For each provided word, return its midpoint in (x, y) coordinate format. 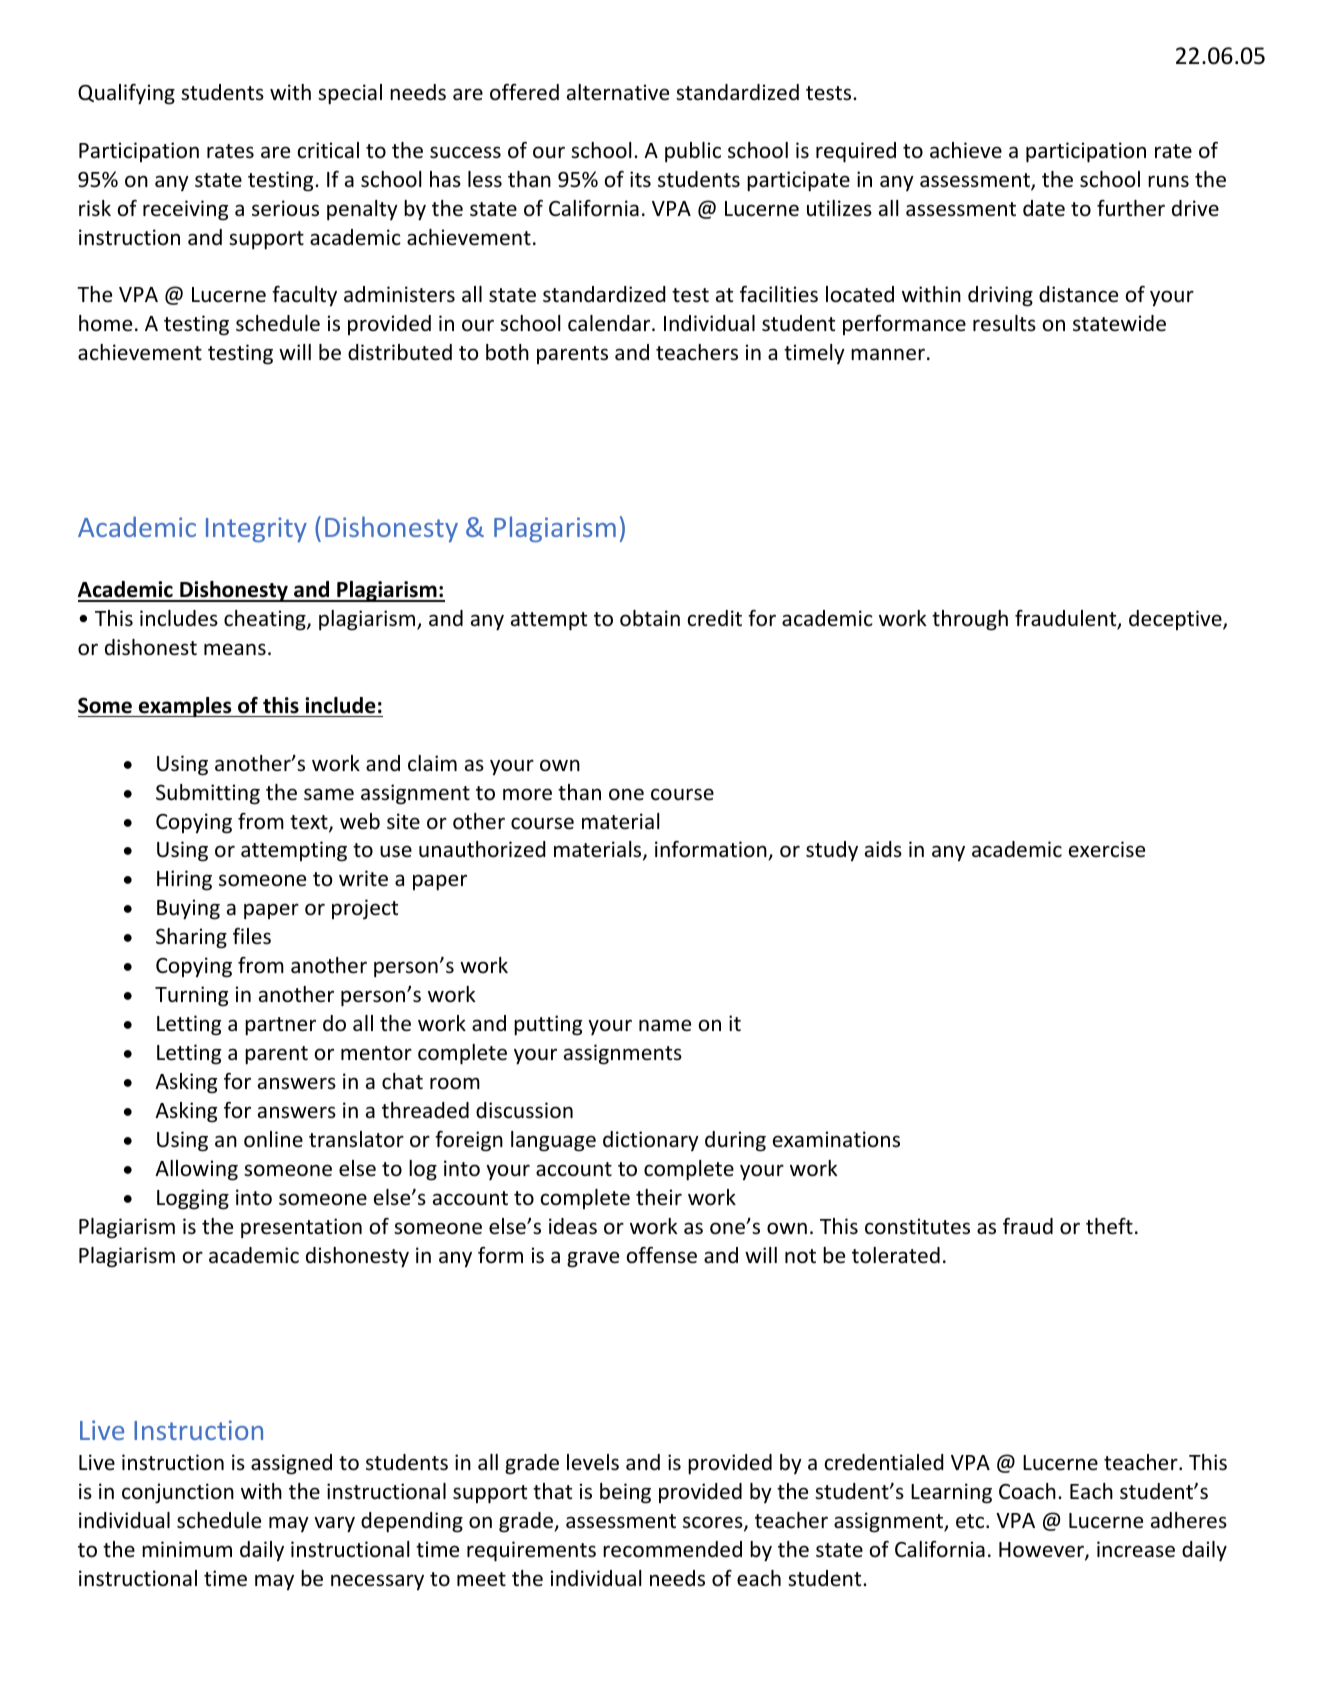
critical (328, 150)
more (527, 794)
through (970, 620)
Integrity (256, 529)
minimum (187, 1549)
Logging (193, 1199)
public (693, 152)
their (659, 1197)
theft (1109, 1226)
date (1044, 208)
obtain (650, 618)
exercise (1107, 849)
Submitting (208, 794)
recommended (672, 1549)
